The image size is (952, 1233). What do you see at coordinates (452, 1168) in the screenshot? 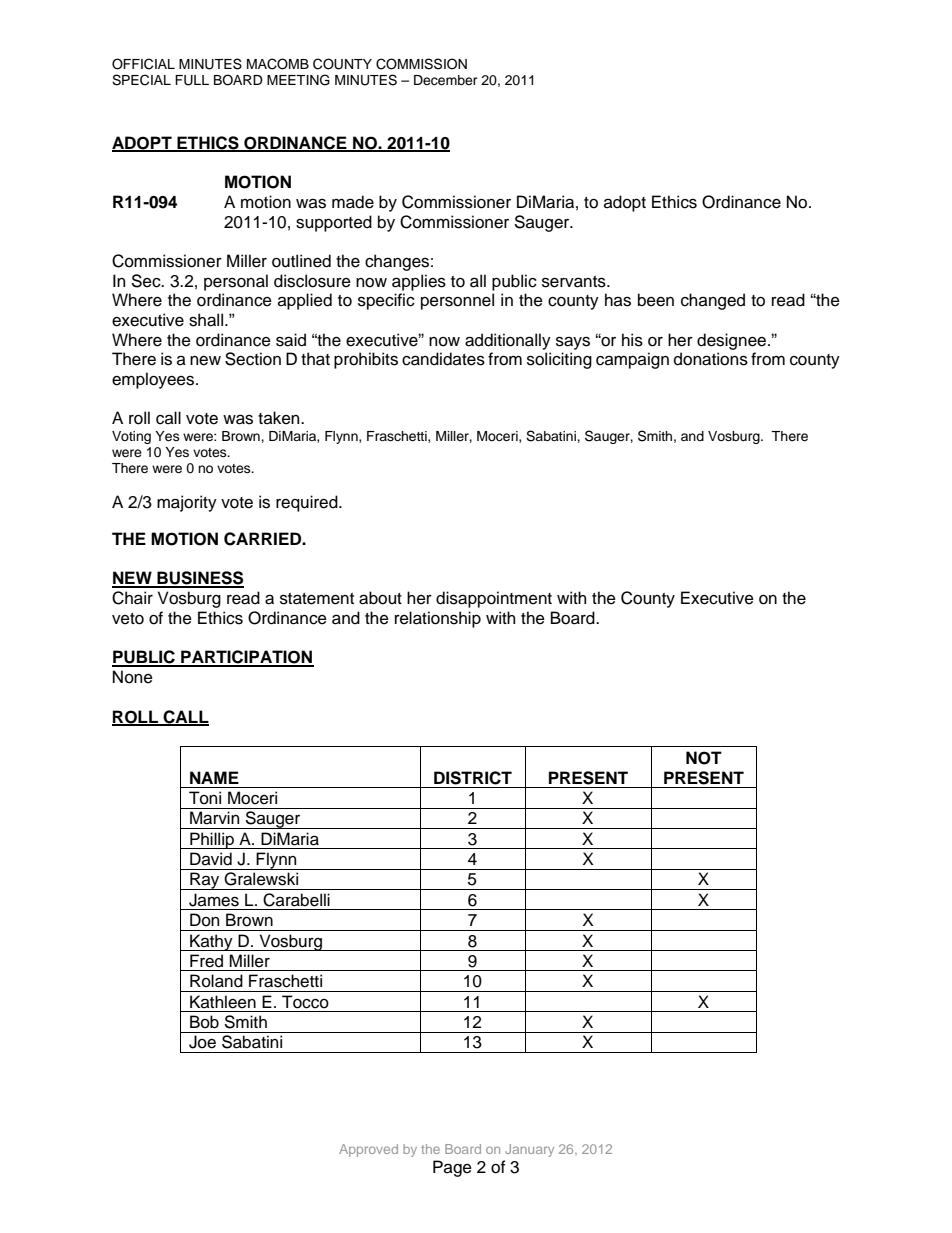
I see `Page` at bounding box center [452, 1168].
